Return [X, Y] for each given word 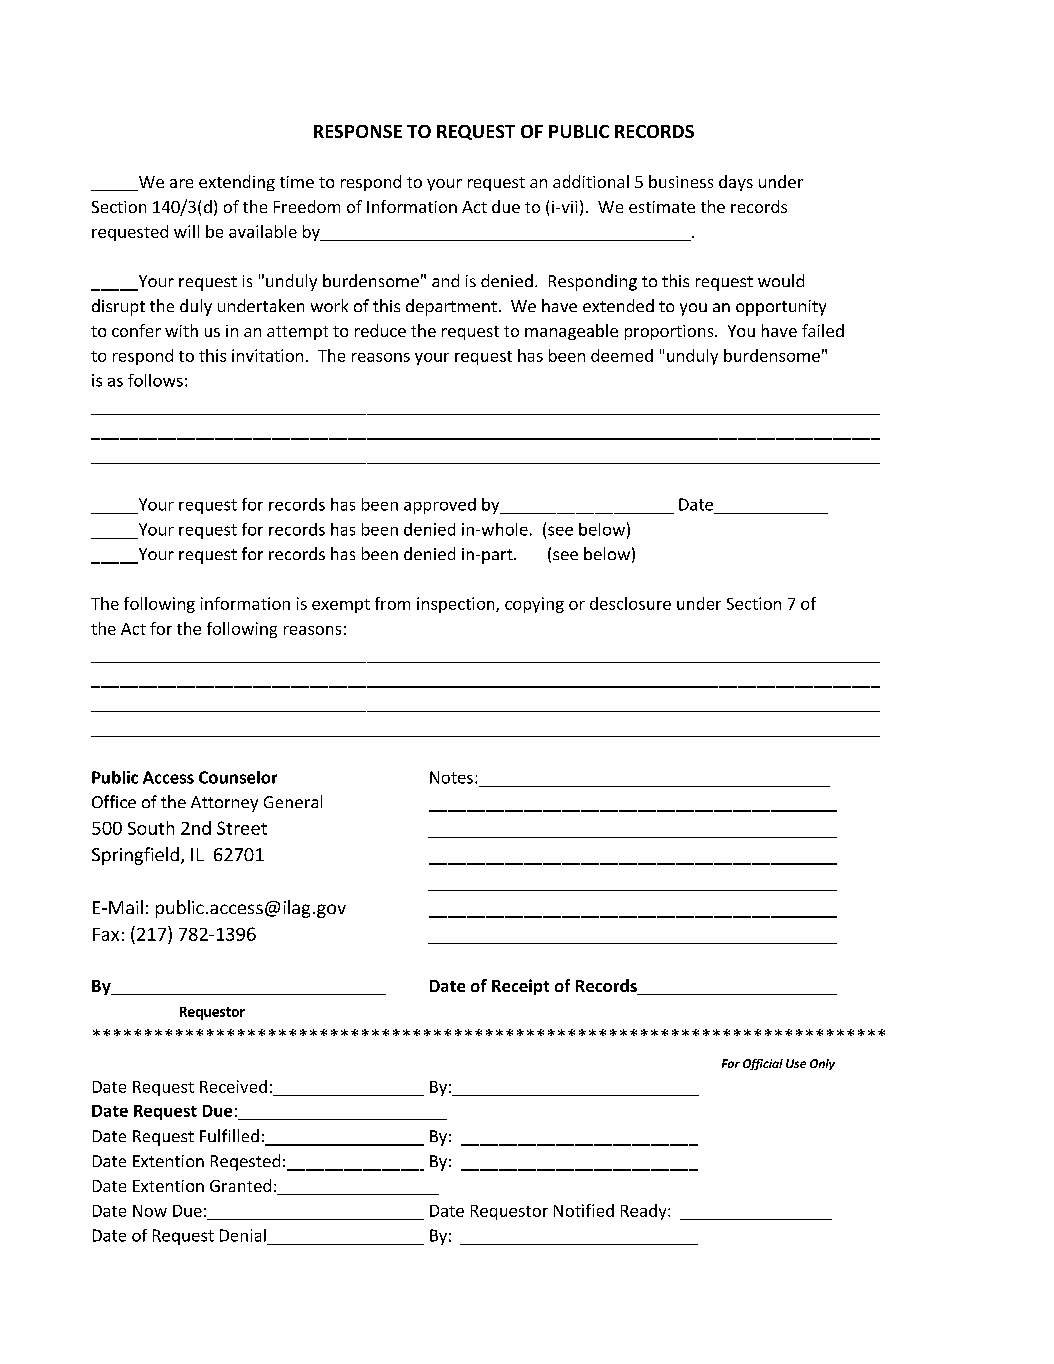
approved [440, 506]
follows [155, 380]
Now [150, 1211]
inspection [457, 605]
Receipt [520, 987]
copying [534, 605]
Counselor [238, 777]
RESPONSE [358, 131]
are [181, 183]
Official [763, 1064]
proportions [670, 332]
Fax [106, 934]
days [736, 183]
